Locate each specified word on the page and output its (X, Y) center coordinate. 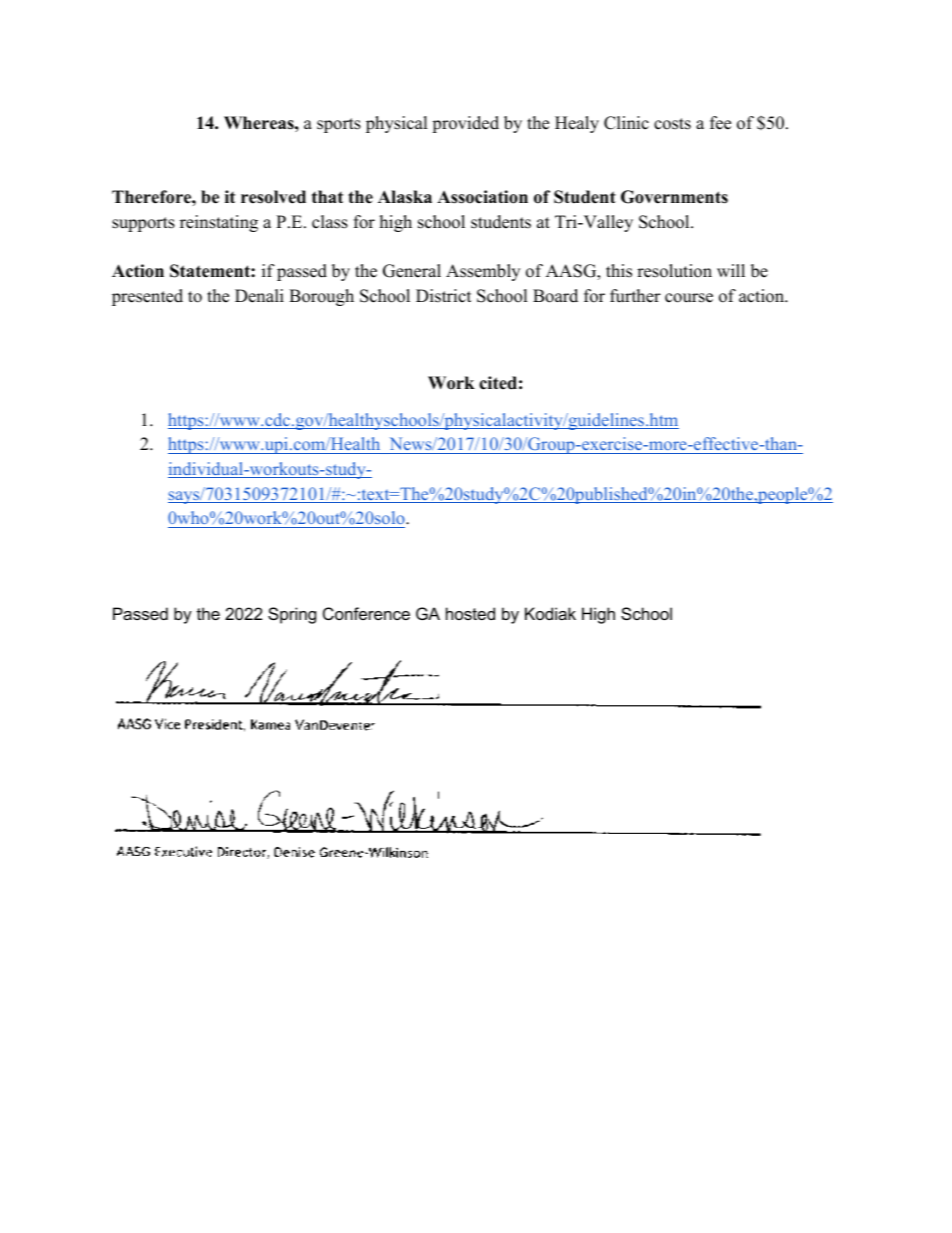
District (444, 296)
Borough (321, 297)
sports (339, 125)
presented (147, 297)
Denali (259, 296)
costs (672, 124)
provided (465, 124)
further (635, 296)
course (689, 298)
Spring (292, 615)
